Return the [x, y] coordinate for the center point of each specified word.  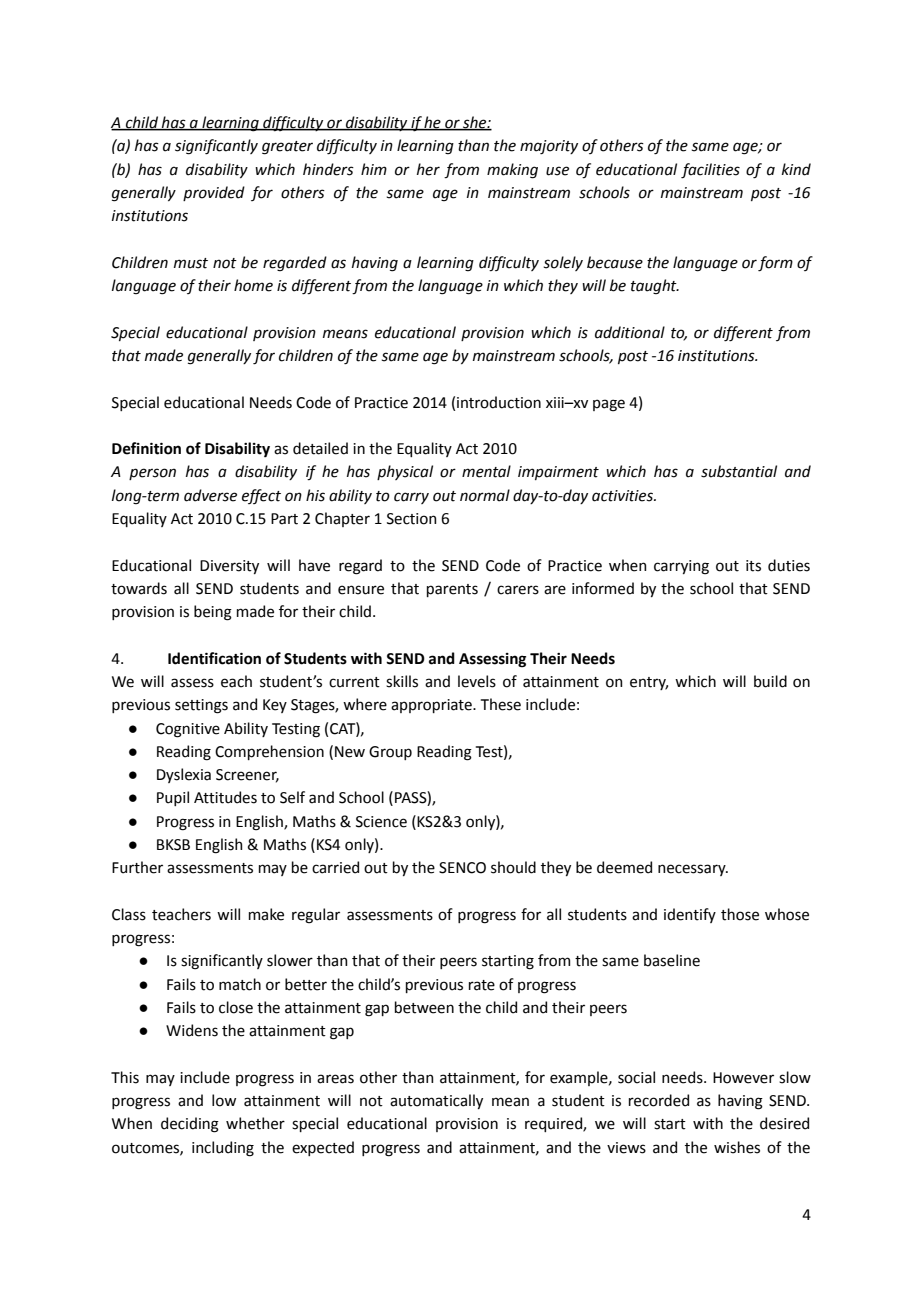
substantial [739, 471]
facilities [710, 171]
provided [214, 193]
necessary [693, 870]
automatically [436, 1101]
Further [137, 867]
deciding [190, 1125]
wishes [737, 1147]
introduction [499, 402]
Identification [214, 658]
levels [477, 681]
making [512, 171]
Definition [146, 448]
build [770, 681]
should [513, 867]
